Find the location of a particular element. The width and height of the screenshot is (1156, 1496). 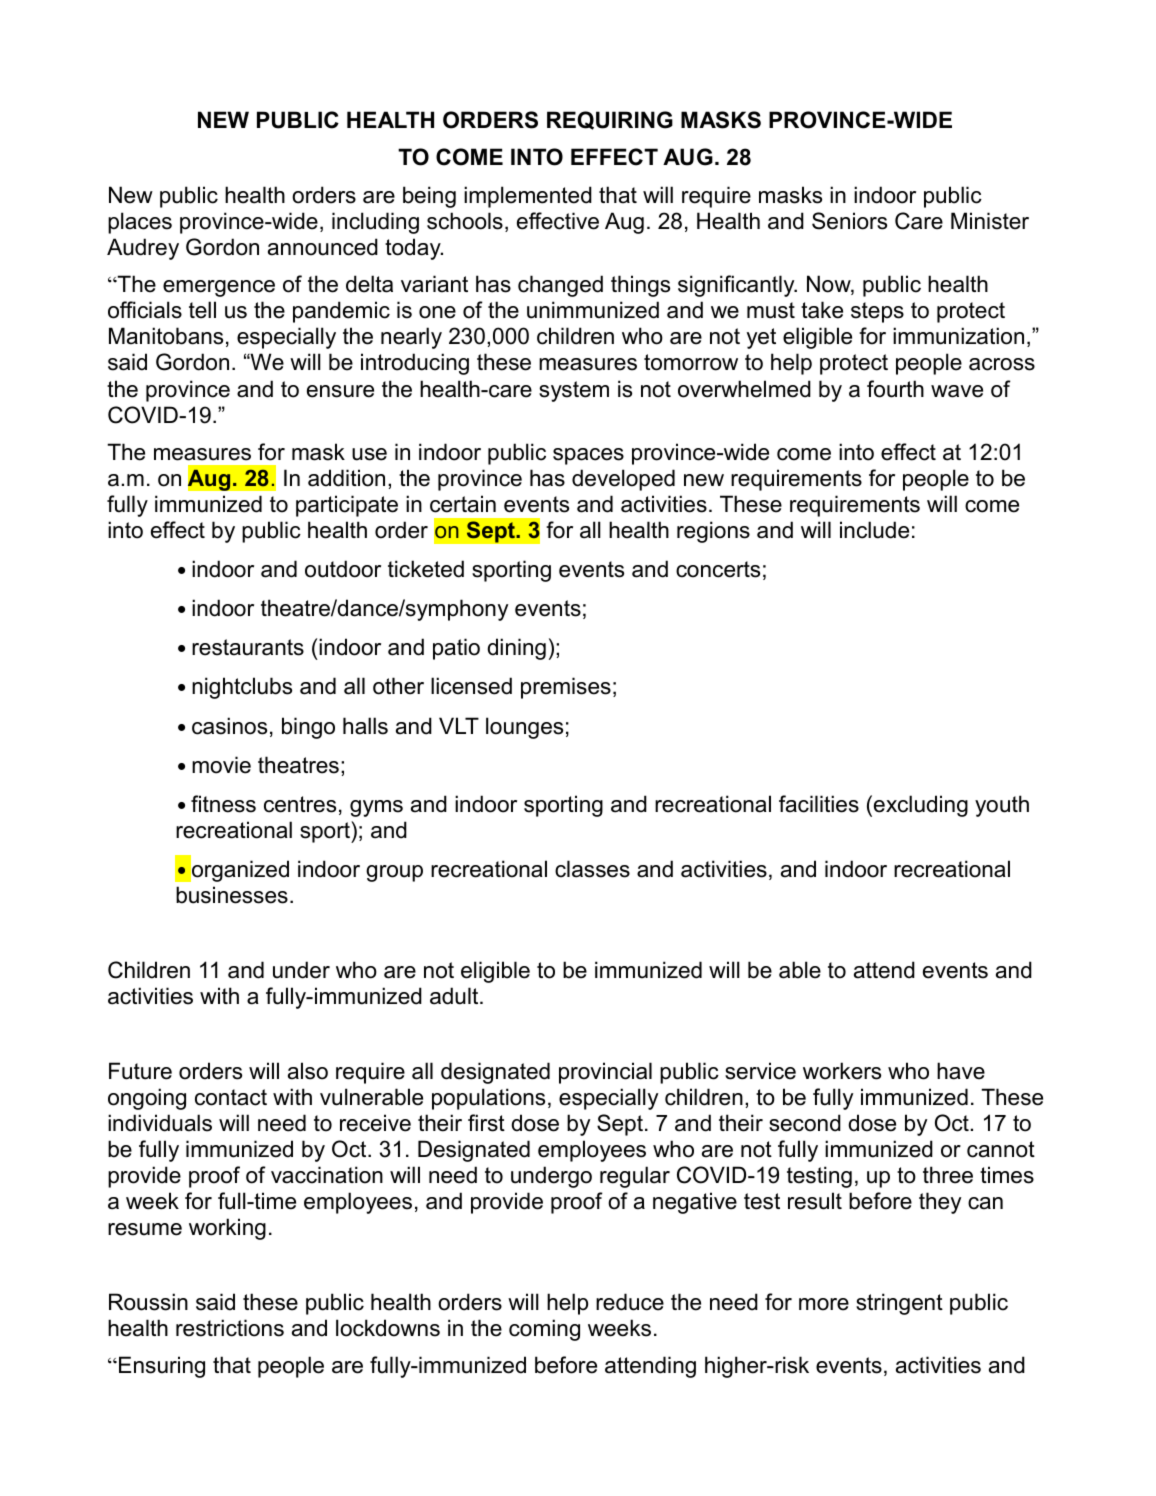

coming is located at coordinates (544, 1330).
